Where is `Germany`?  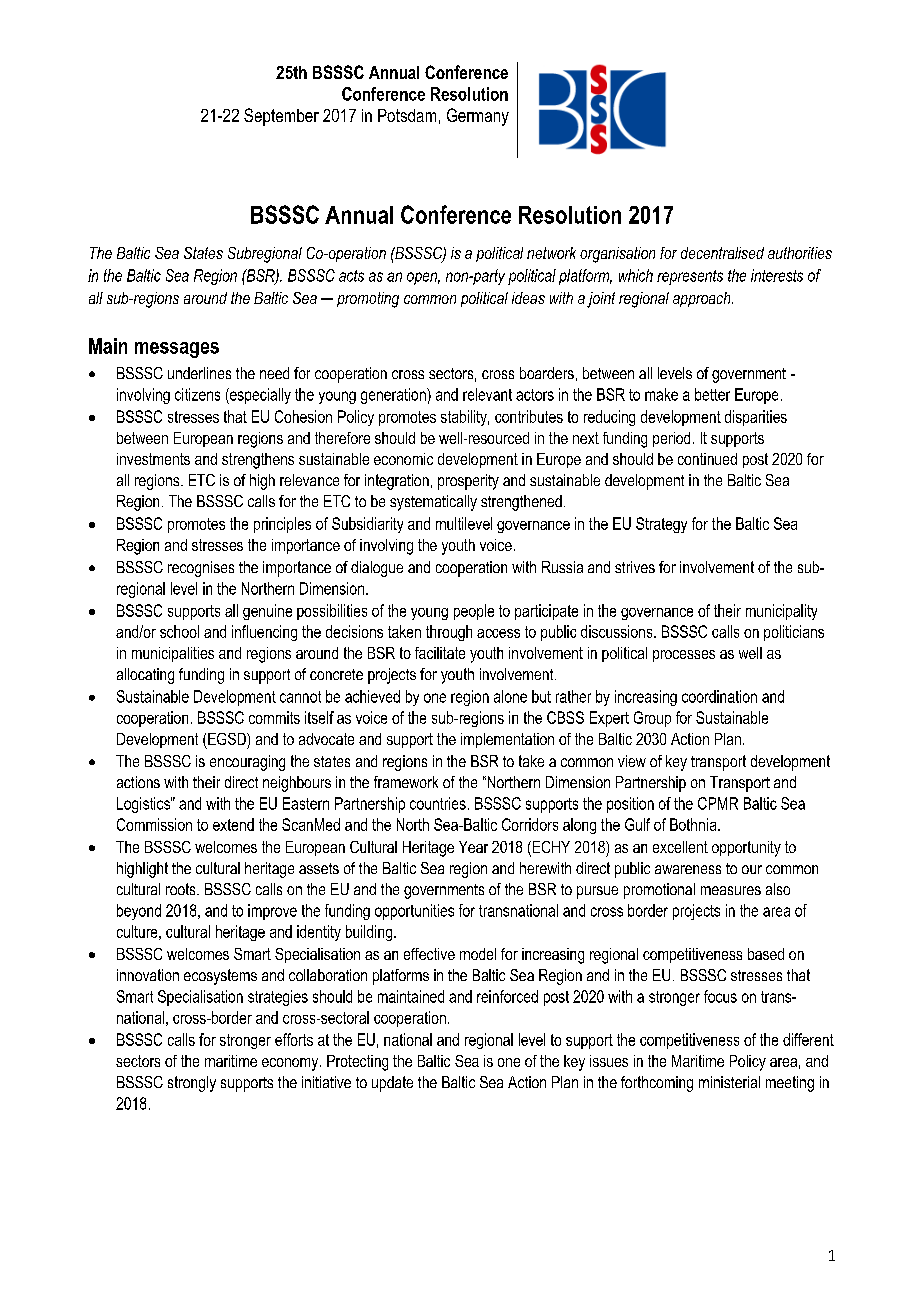 Germany is located at coordinates (478, 117).
